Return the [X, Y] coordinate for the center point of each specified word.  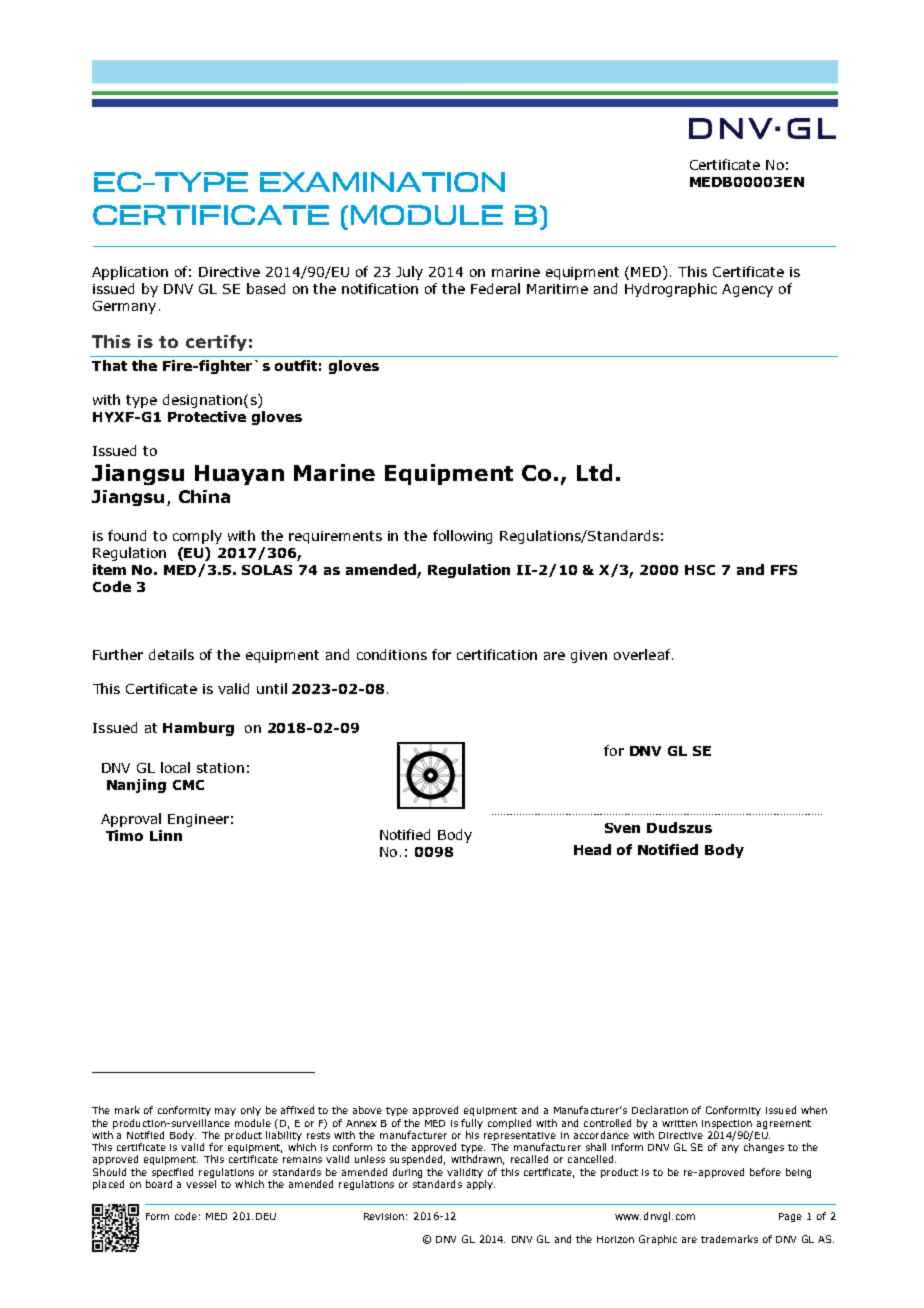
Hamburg [198, 729]
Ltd [594, 472]
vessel [201, 1184]
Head [592, 849]
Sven [622, 828]
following [462, 537]
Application [130, 273]
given [589, 656]
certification [497, 654]
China [204, 496]
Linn [166, 835]
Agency [747, 290]
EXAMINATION [382, 182]
